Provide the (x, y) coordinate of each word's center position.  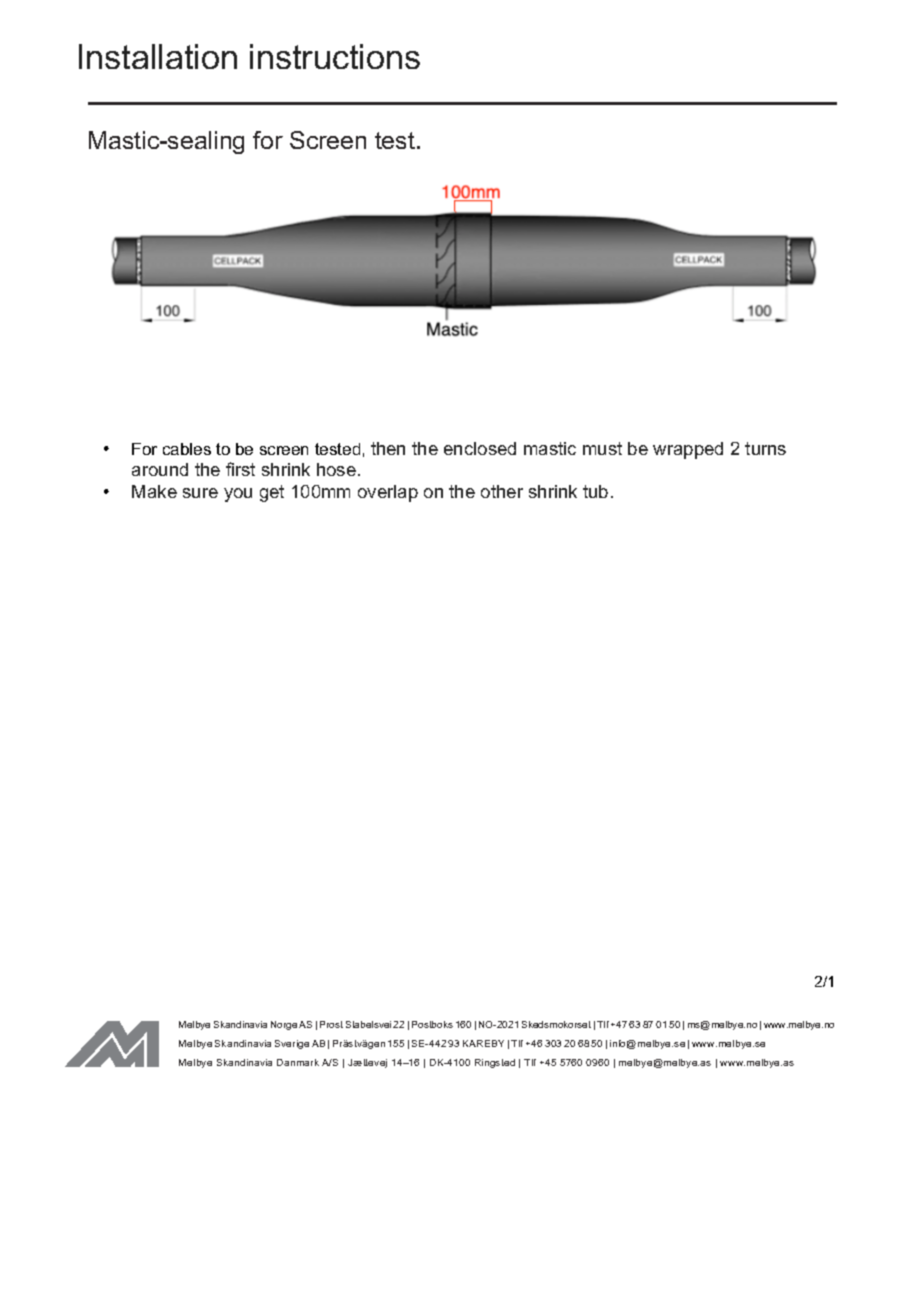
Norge (284, 1025)
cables (187, 449)
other (502, 491)
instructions (335, 56)
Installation (158, 56)
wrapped (688, 450)
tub (595, 491)
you (238, 495)
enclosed (480, 448)
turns (765, 448)
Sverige (292, 1044)
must (602, 448)
